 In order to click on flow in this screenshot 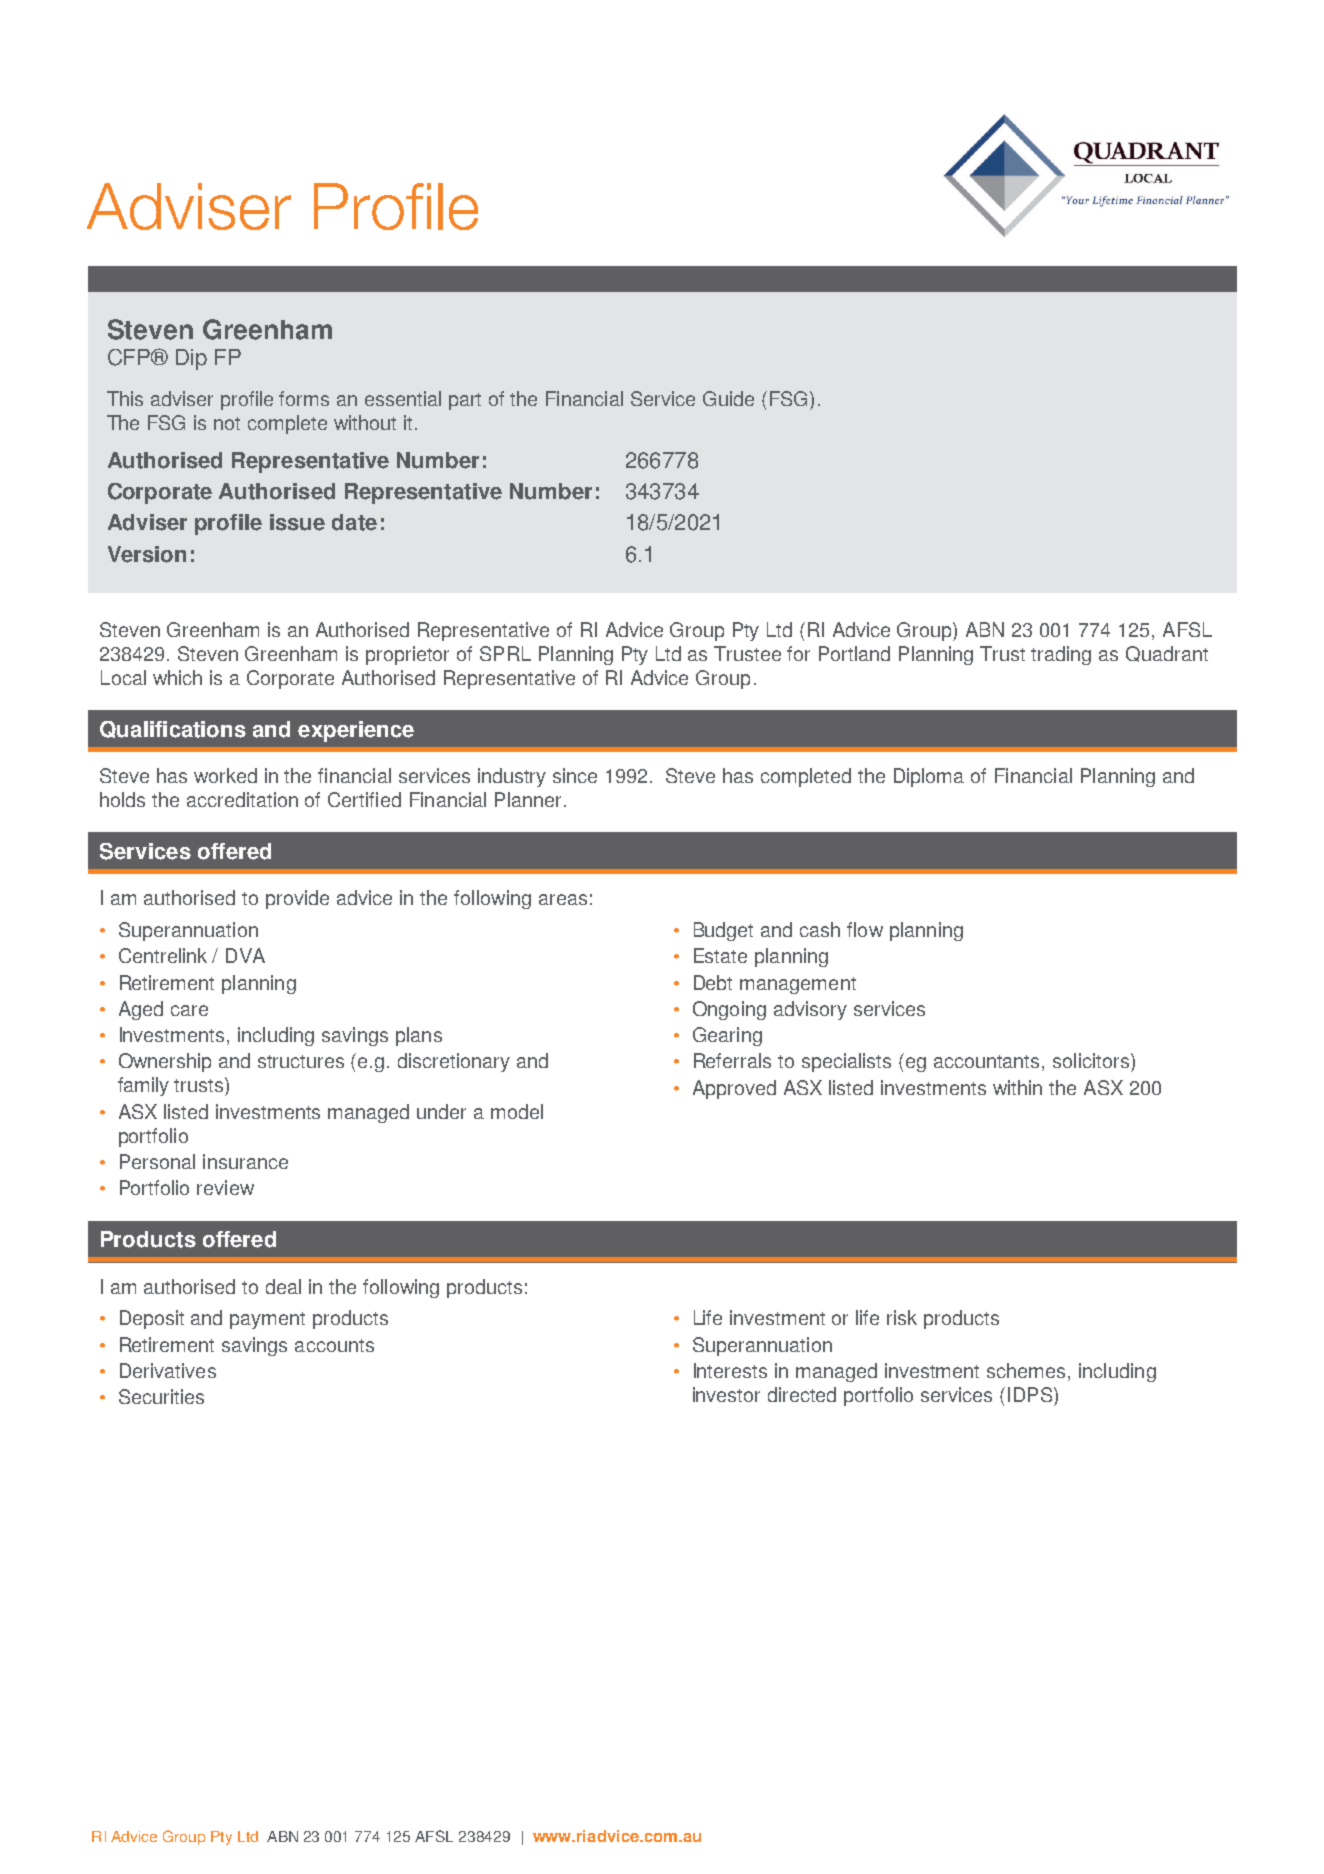, I will do `click(865, 929)`.
